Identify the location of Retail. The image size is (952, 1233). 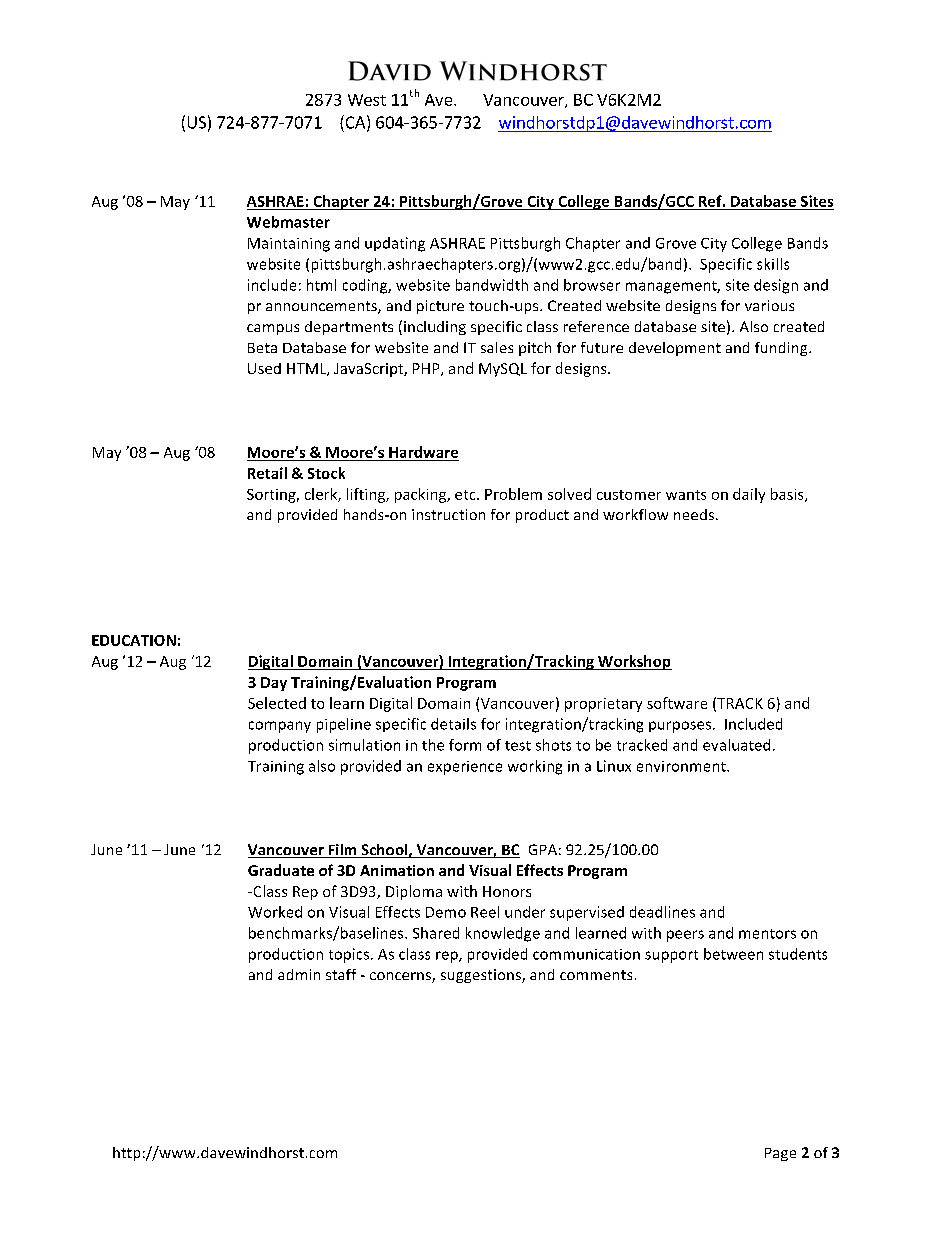
(267, 473).
